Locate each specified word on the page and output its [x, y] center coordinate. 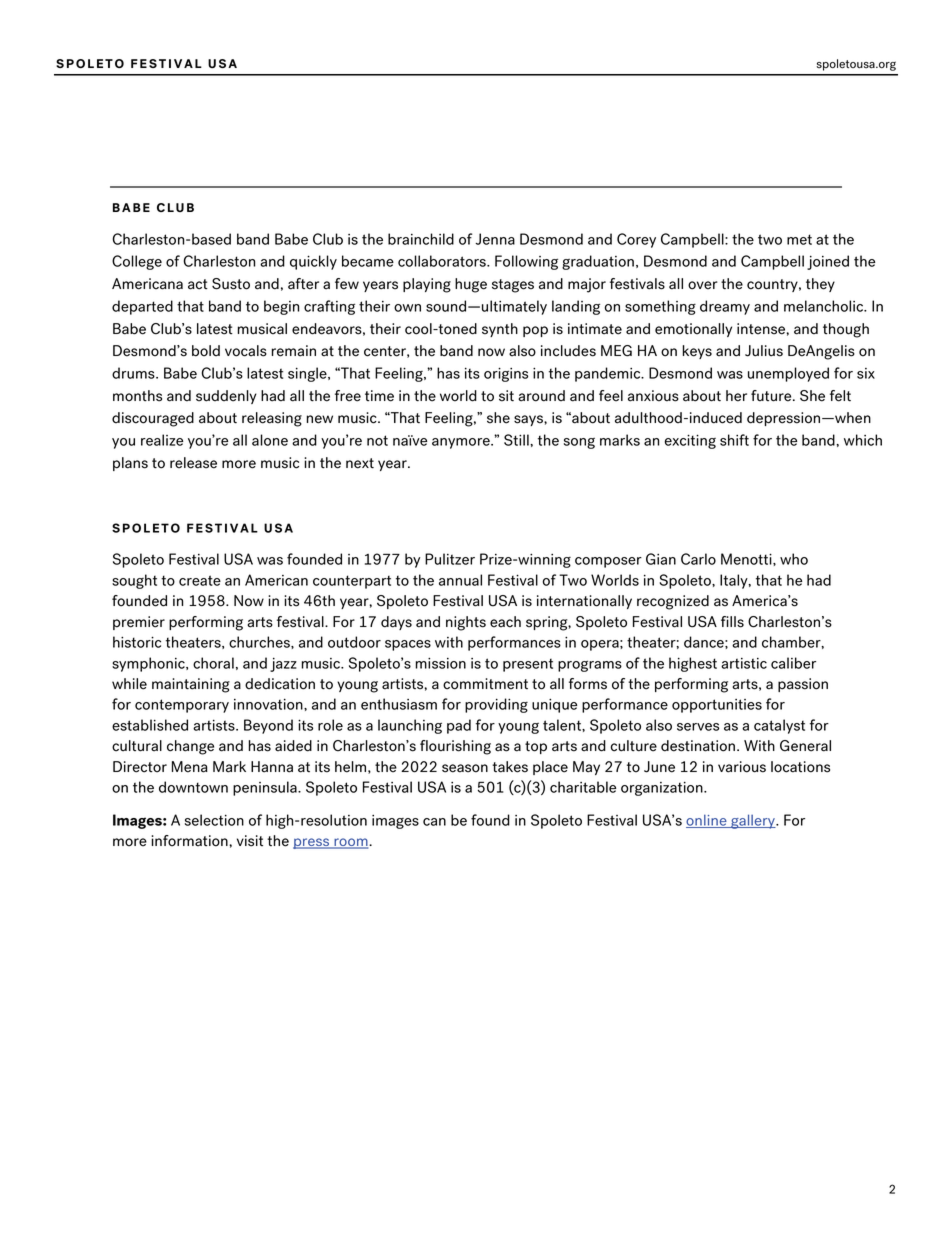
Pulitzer [450, 559]
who [794, 559]
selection [214, 820]
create [200, 580]
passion [803, 685]
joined [828, 262]
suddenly [226, 397]
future [772, 396]
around [541, 396]
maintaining [191, 685]
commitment [485, 684]
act [198, 284]
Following [526, 262]
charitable [583, 787]
